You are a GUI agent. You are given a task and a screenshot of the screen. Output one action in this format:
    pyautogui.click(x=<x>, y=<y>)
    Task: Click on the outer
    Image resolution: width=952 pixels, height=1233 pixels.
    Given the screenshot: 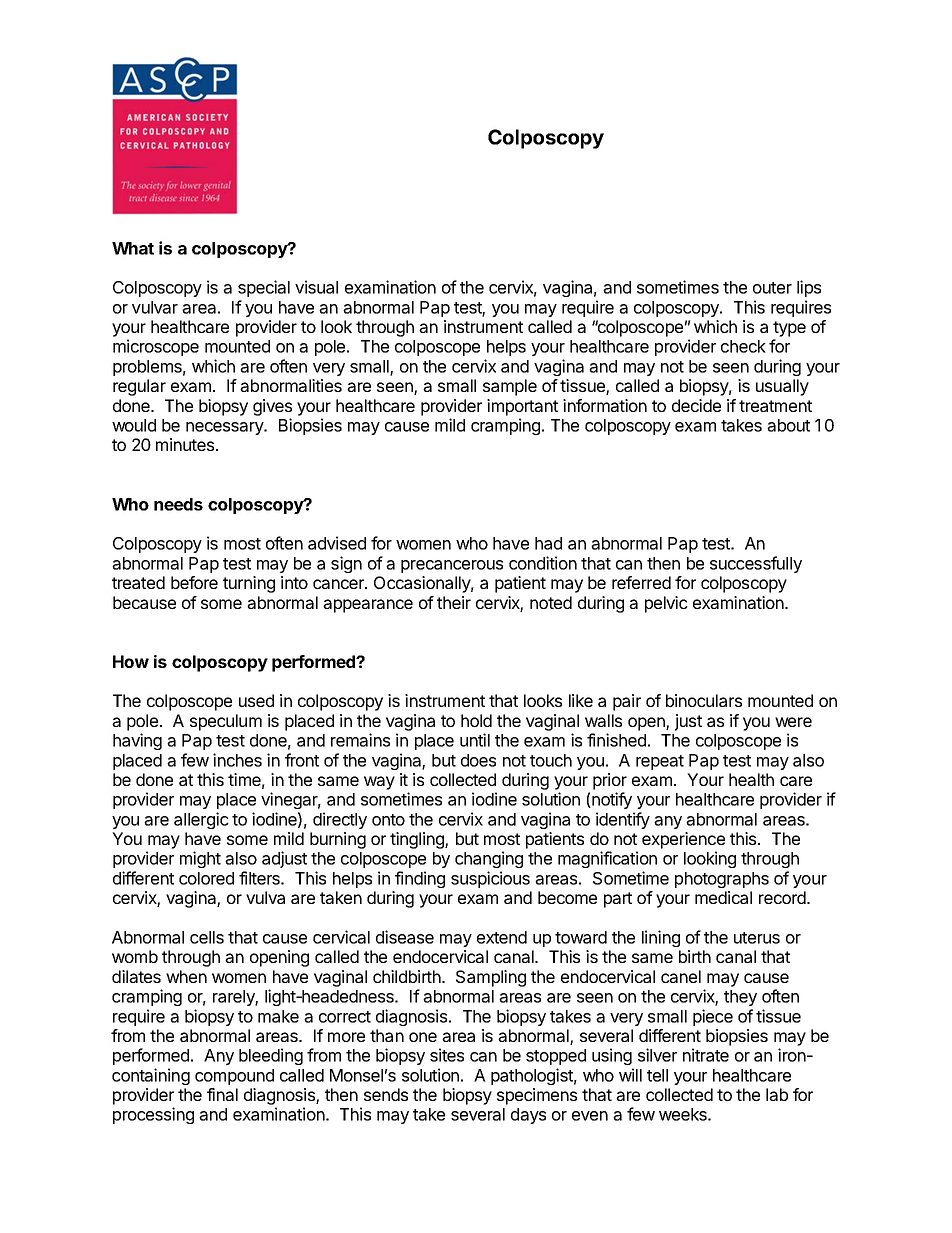 What is the action you would take?
    pyautogui.click(x=772, y=288)
